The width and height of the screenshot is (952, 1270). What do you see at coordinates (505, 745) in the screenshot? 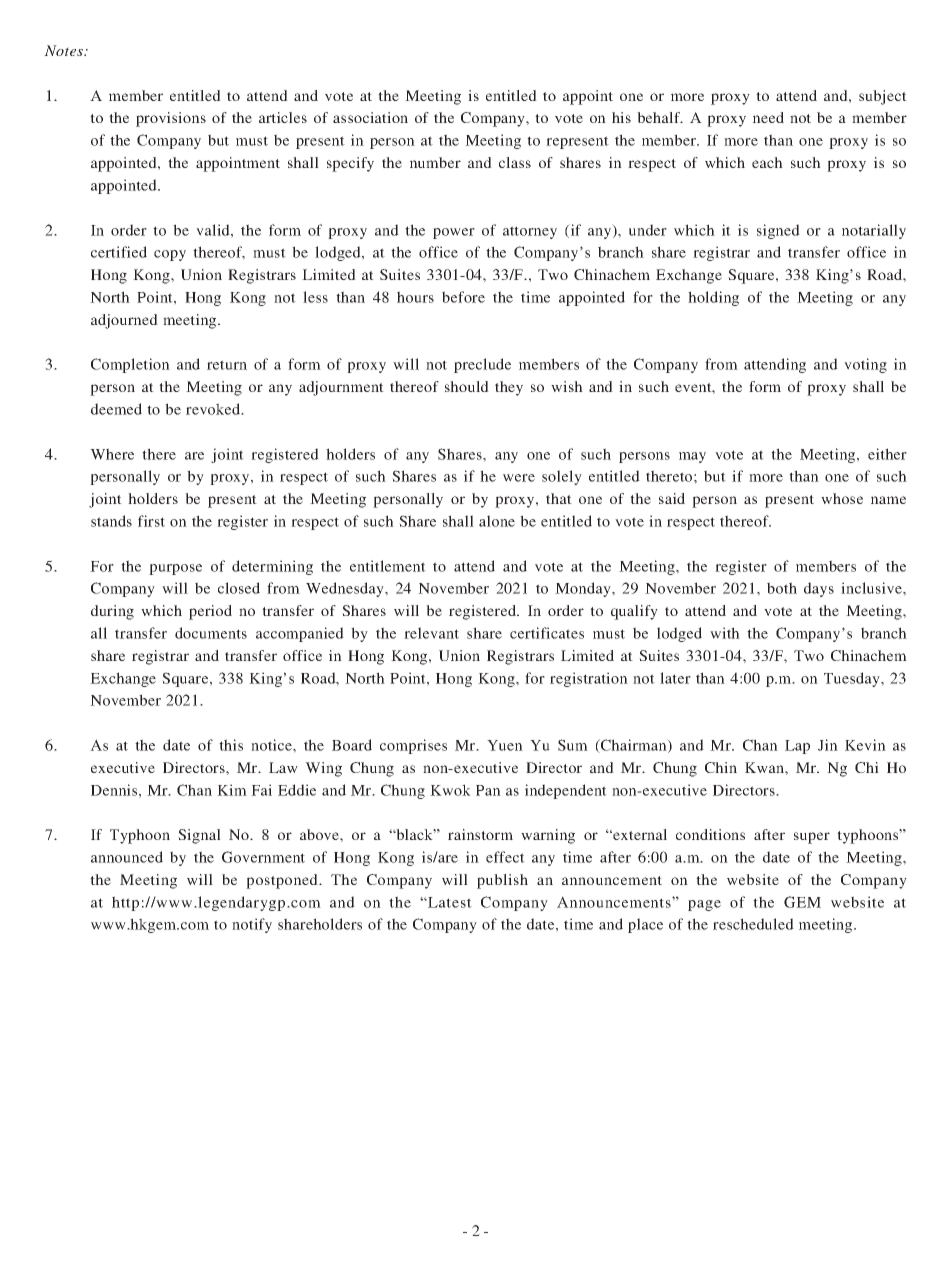
I see `Yuen` at bounding box center [505, 745].
